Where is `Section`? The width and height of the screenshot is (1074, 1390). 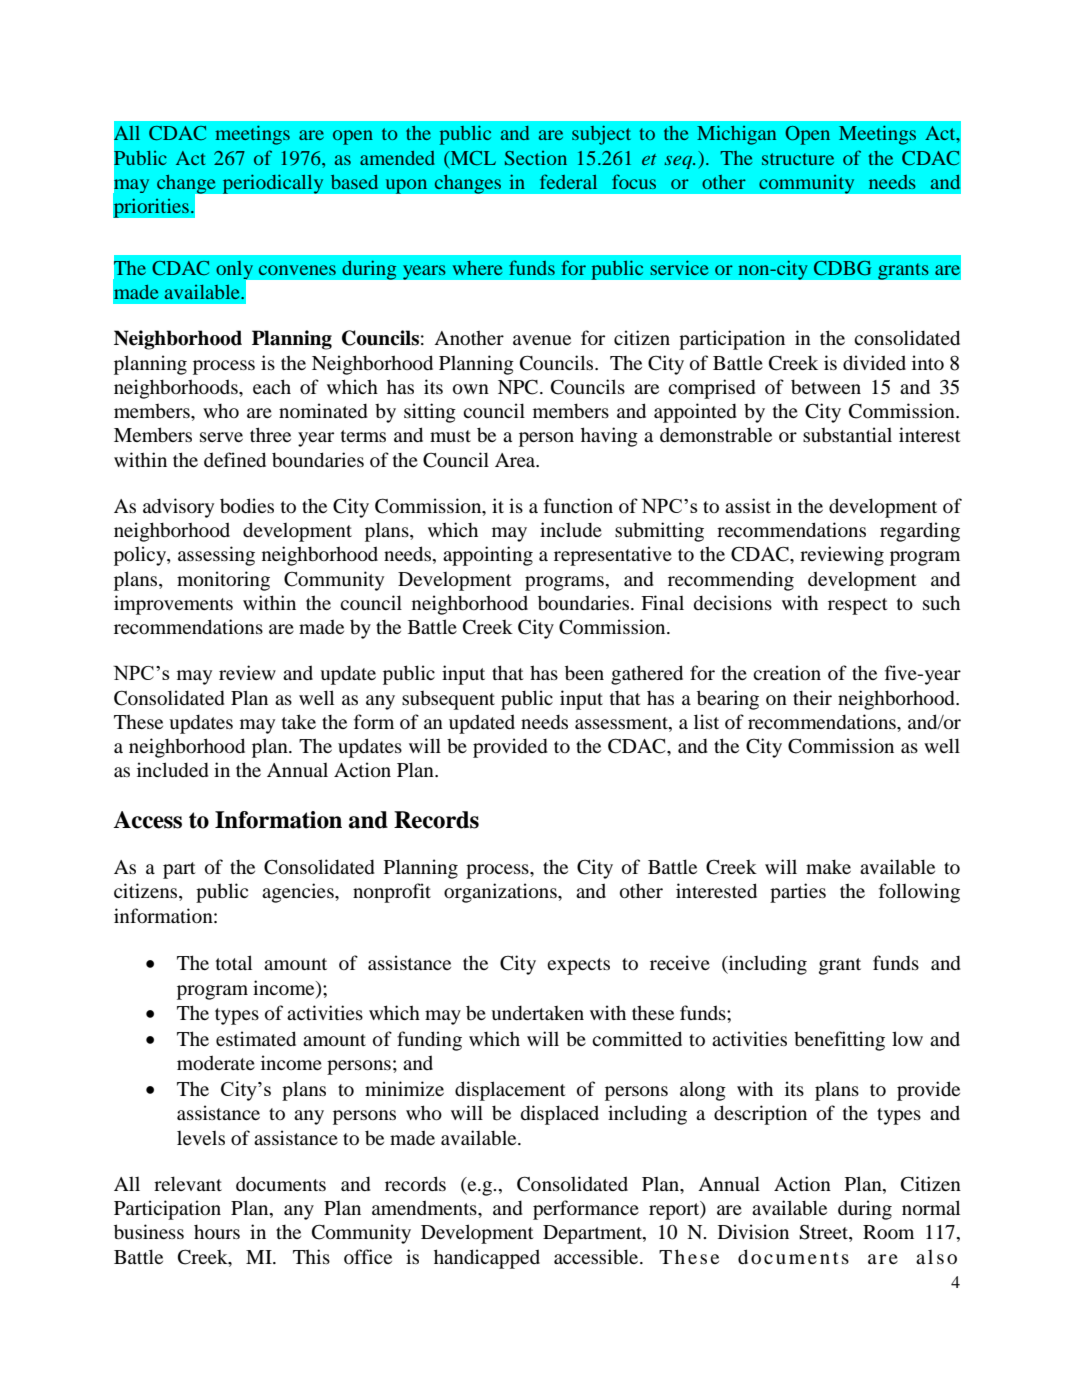 Section is located at coordinates (536, 158).
